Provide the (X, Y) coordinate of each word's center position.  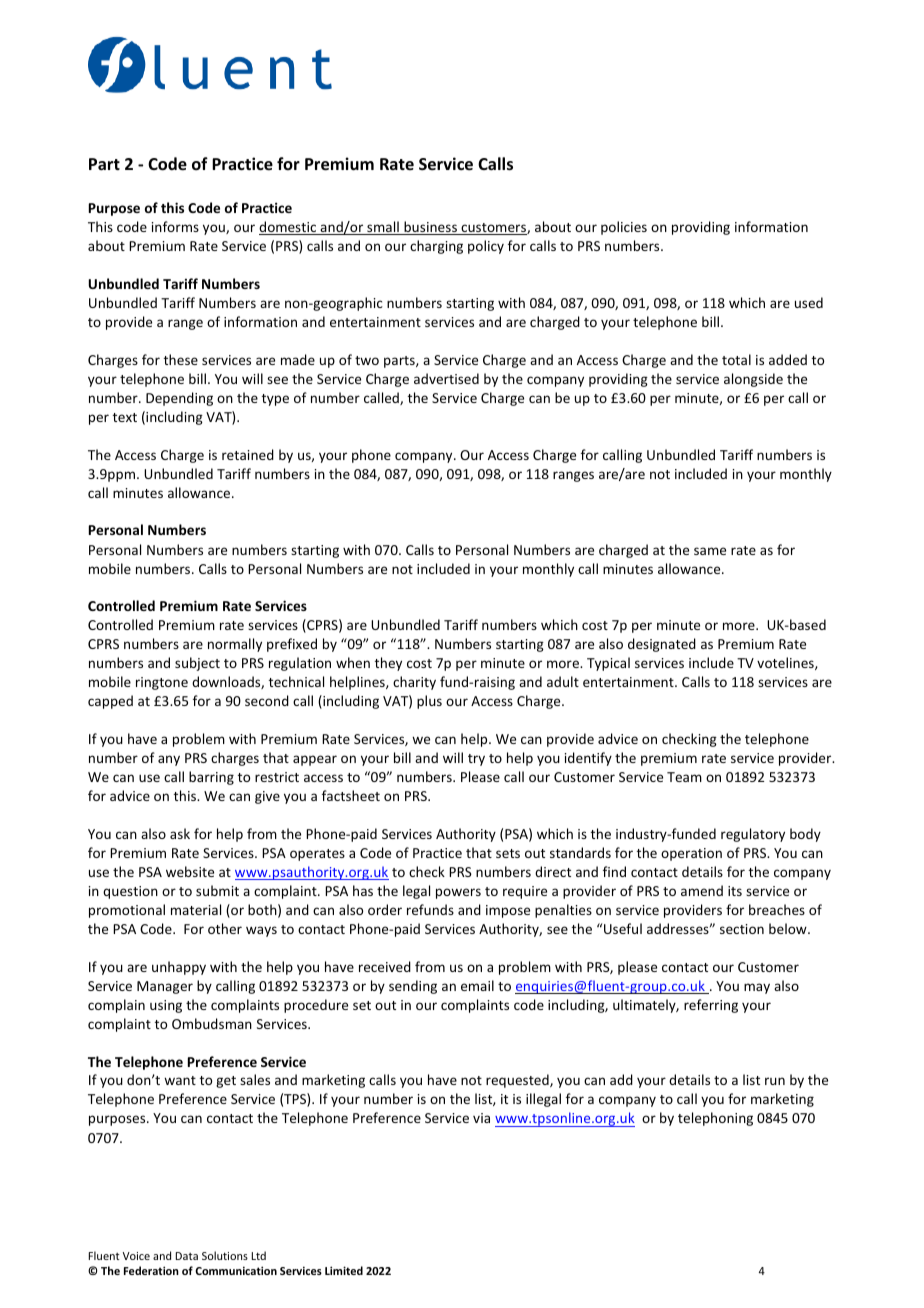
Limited (344, 1270)
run (775, 1081)
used (809, 302)
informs (175, 226)
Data (187, 1256)
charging (436, 247)
